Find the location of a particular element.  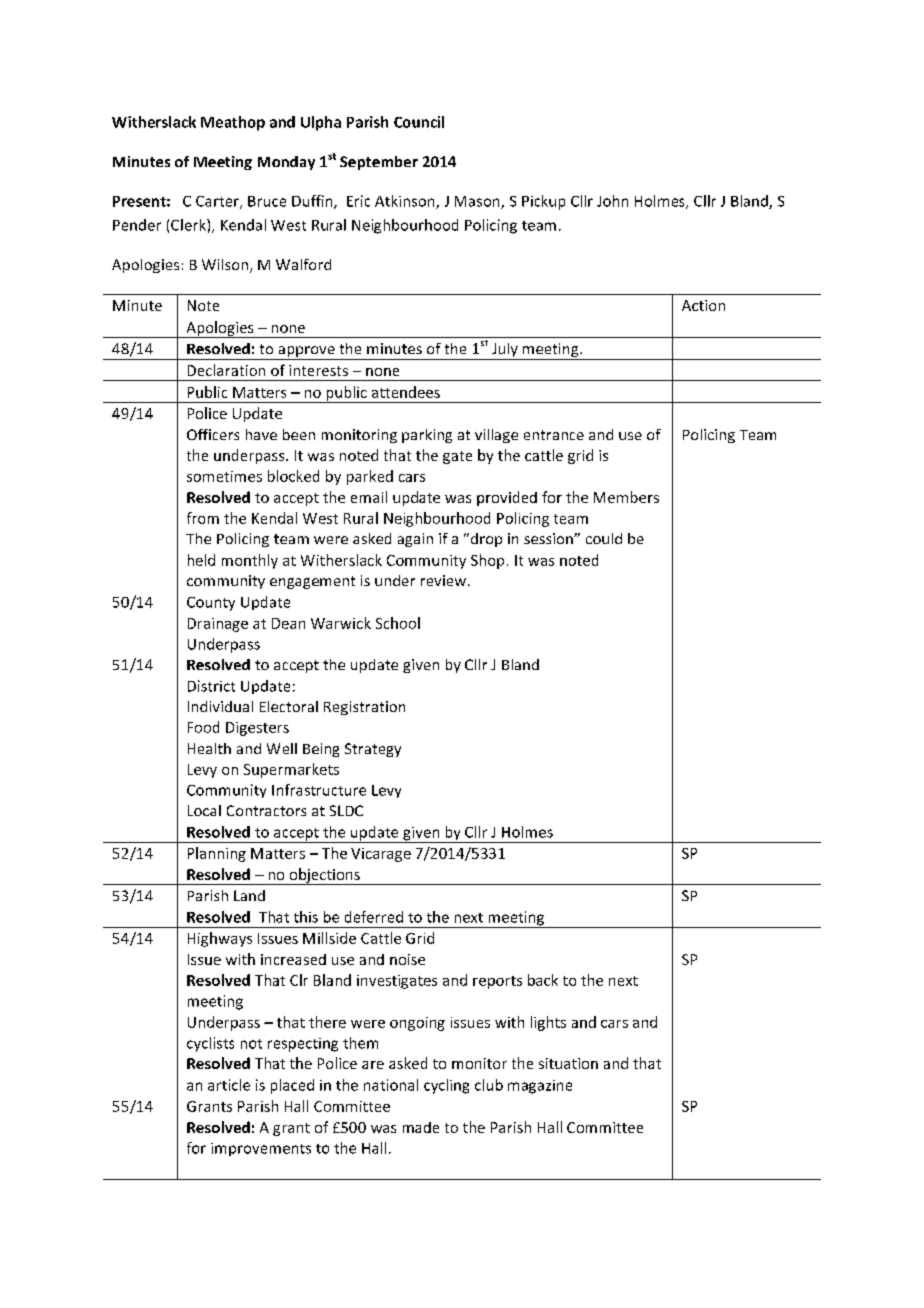

sometimes is located at coordinates (224, 476).
